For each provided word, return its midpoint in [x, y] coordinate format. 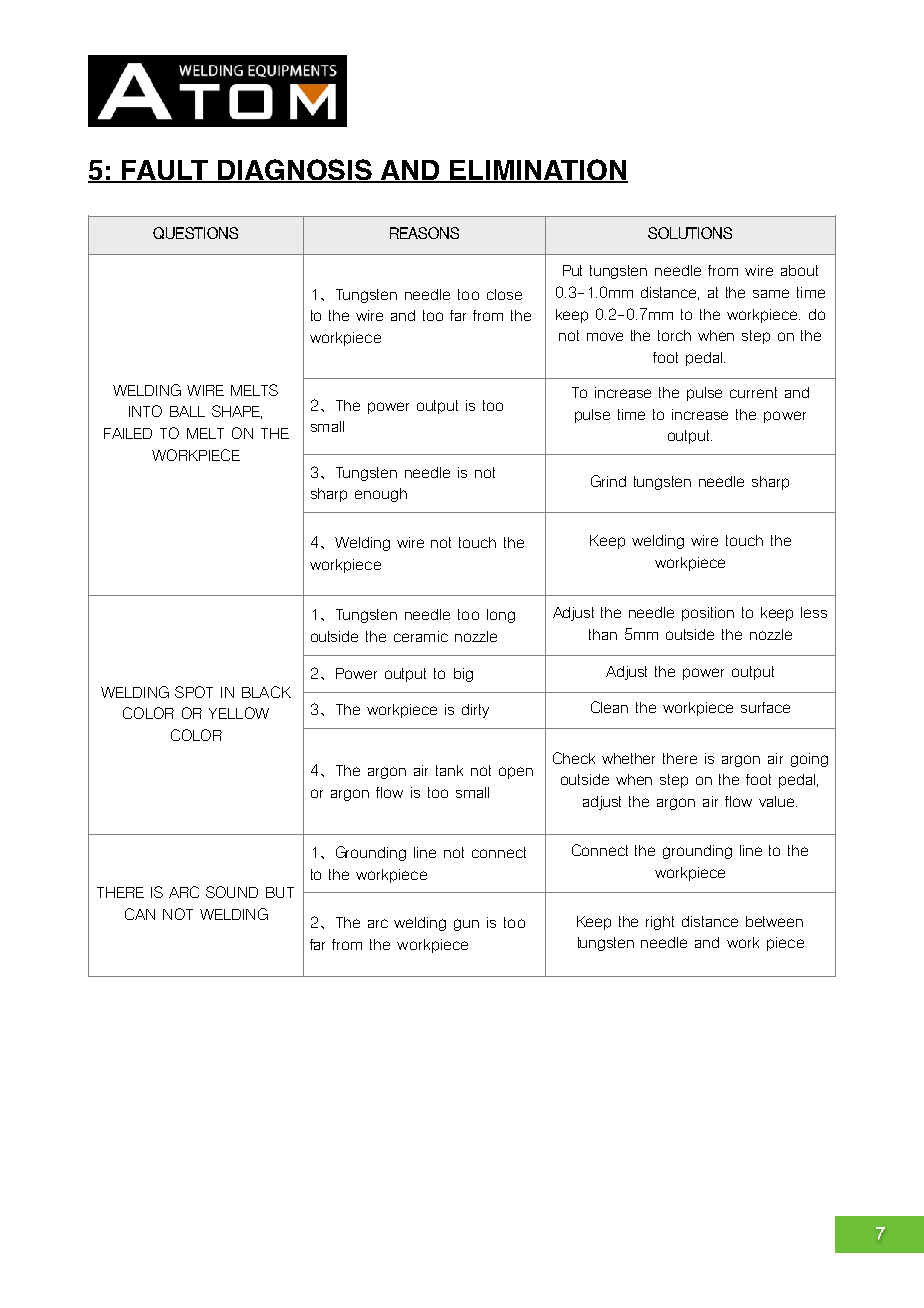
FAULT [165, 171]
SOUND [232, 892]
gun [466, 925]
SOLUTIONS [690, 233]
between [774, 921]
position [708, 614]
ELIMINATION [538, 171]
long [501, 616]
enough [381, 495]
